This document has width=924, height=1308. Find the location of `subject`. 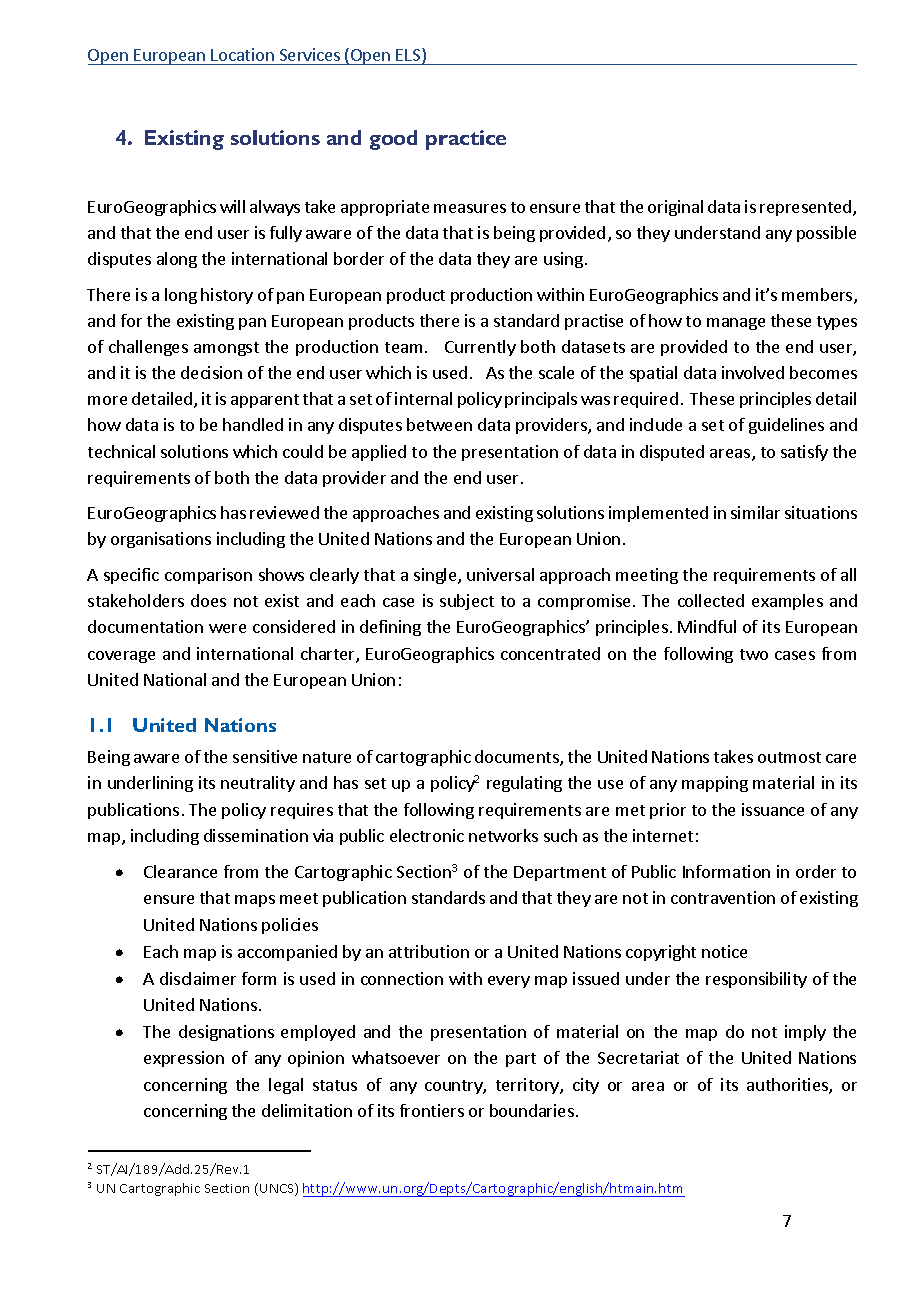

subject is located at coordinates (467, 602).
